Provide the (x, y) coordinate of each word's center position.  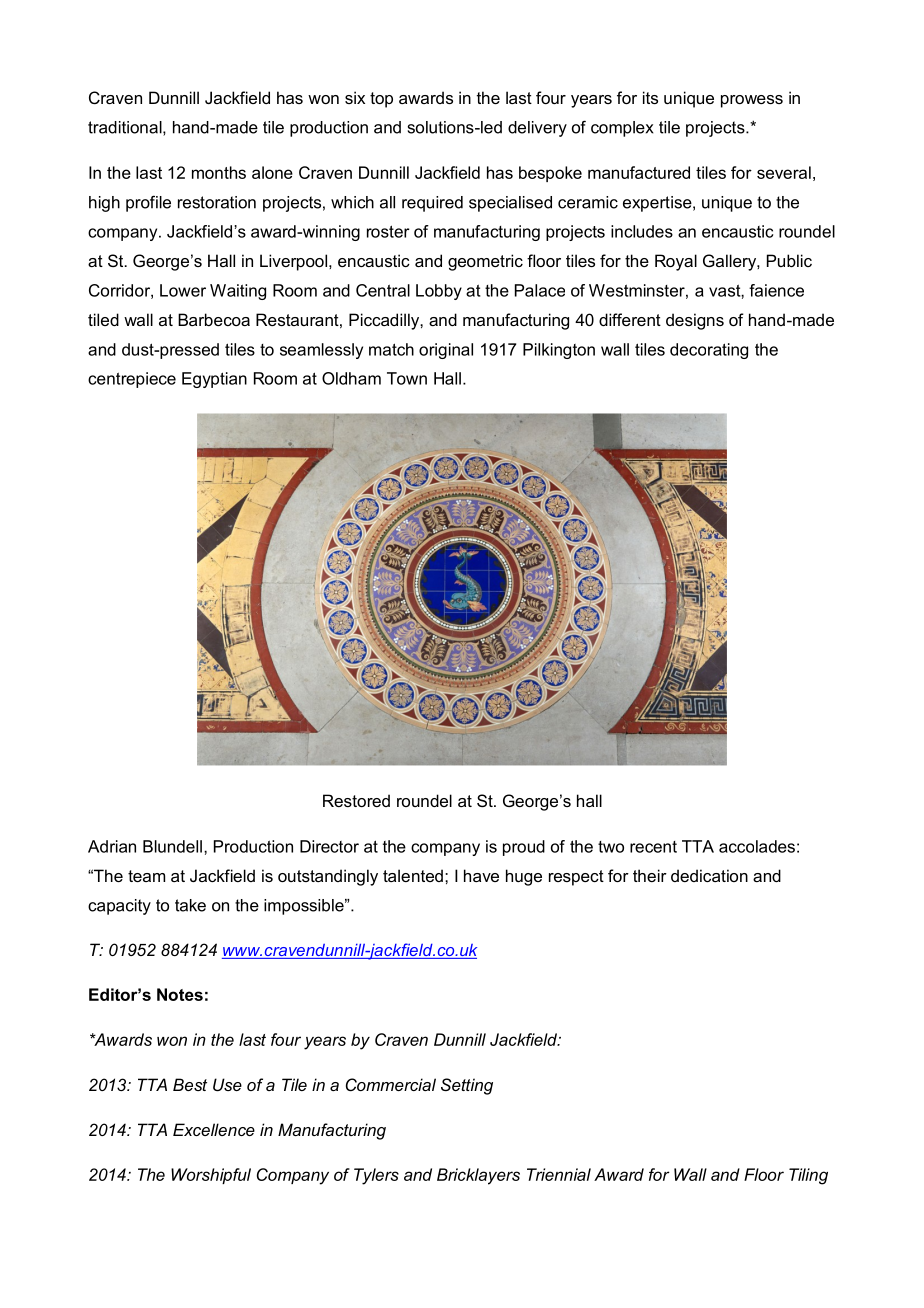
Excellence (214, 1129)
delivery (537, 129)
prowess (752, 101)
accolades (757, 846)
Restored (356, 800)
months (219, 172)
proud (524, 848)
